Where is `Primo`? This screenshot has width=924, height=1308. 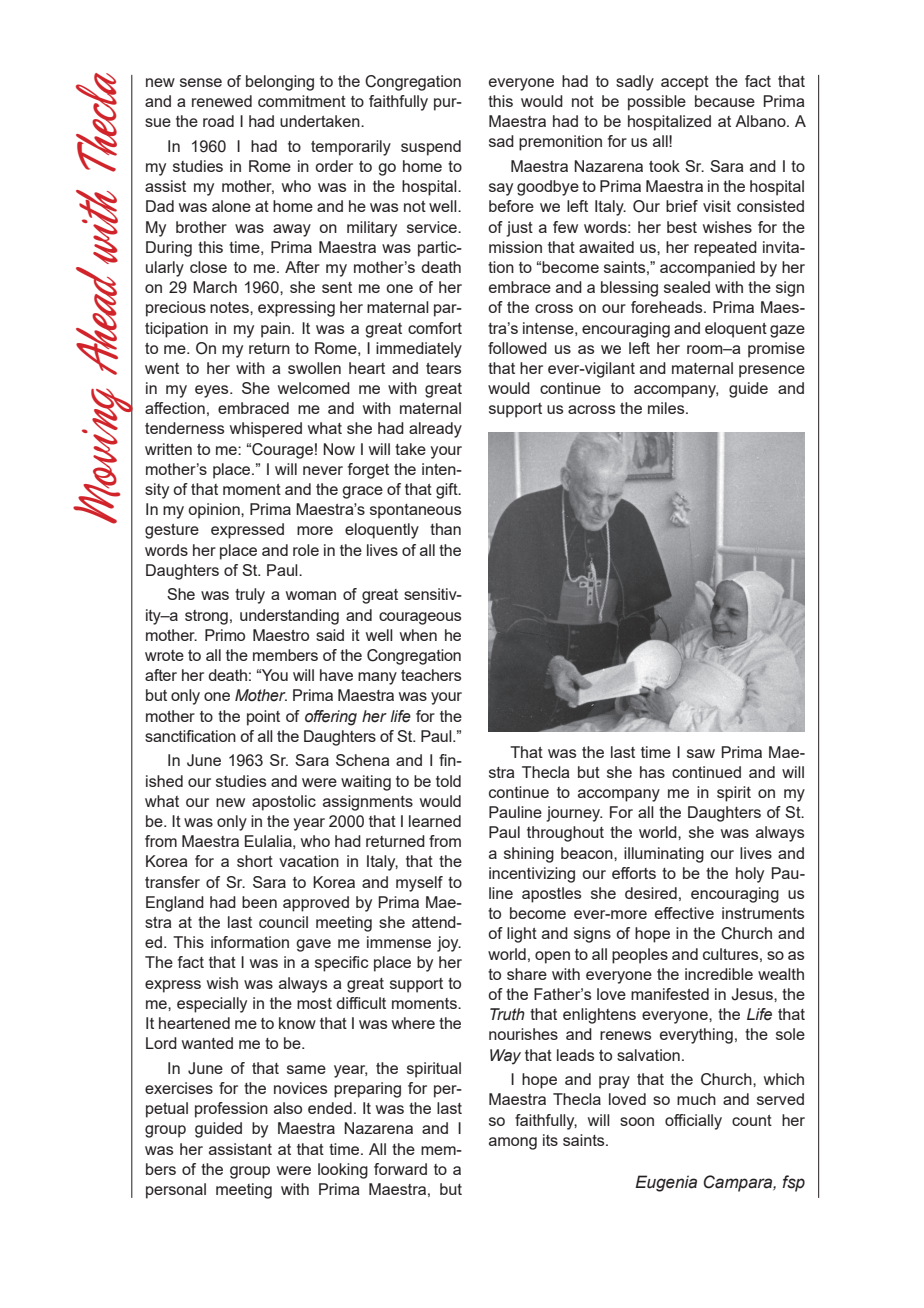 Primo is located at coordinates (225, 635).
